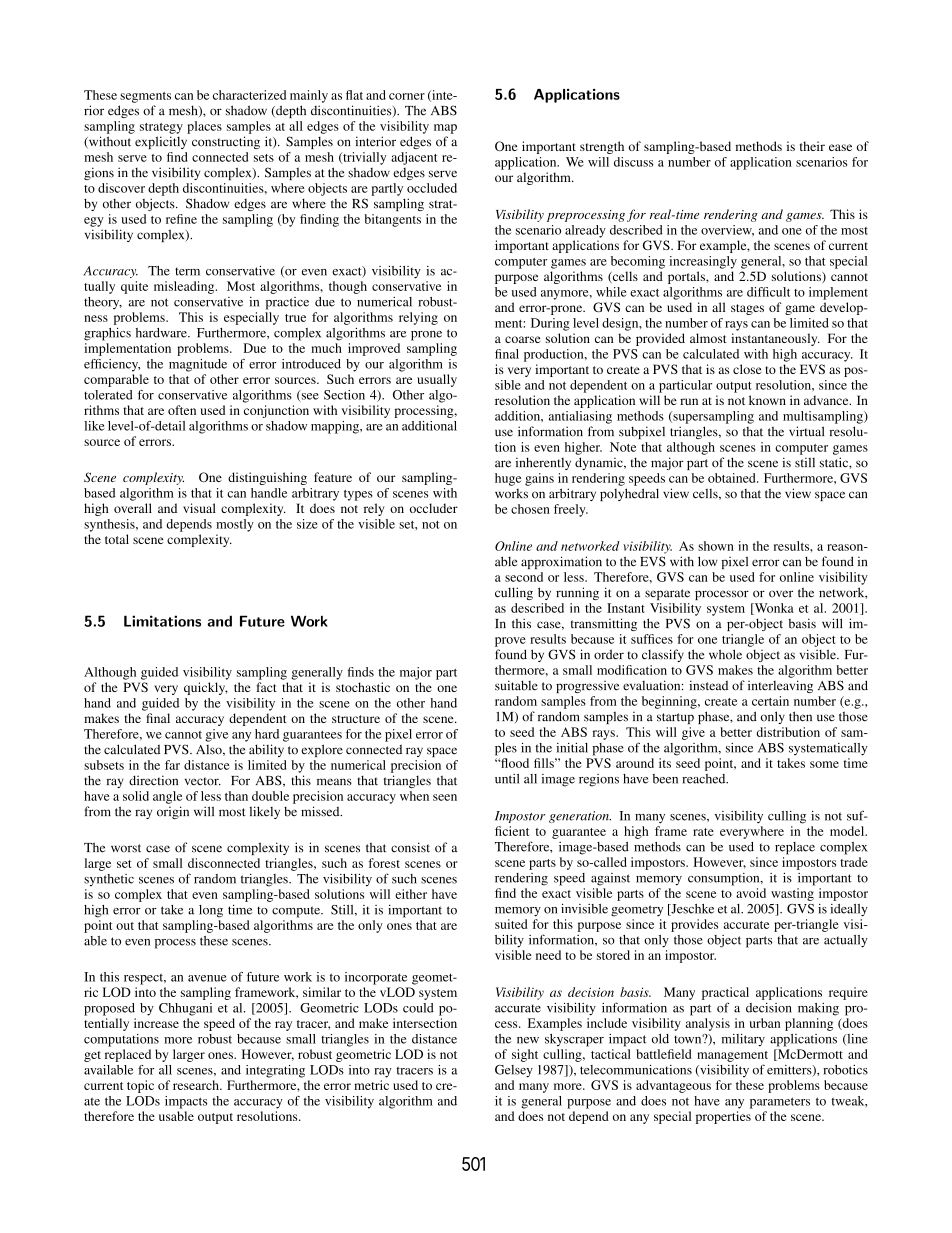  I want to click on adjacent, so click(414, 158).
